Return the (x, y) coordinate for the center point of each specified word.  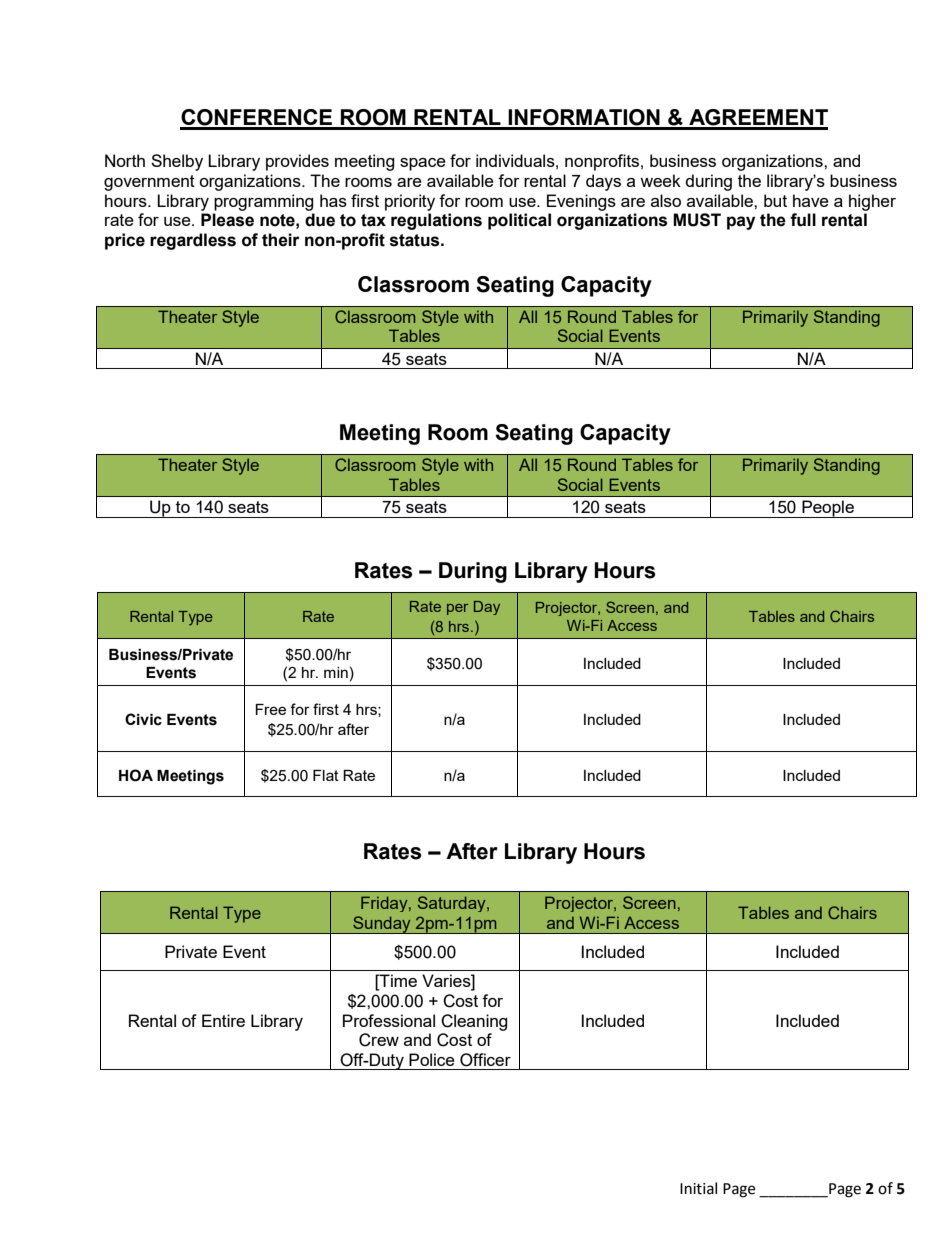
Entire (223, 1020)
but (775, 200)
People (828, 509)
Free (270, 709)
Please (227, 220)
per (457, 609)
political (519, 221)
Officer (485, 1060)
